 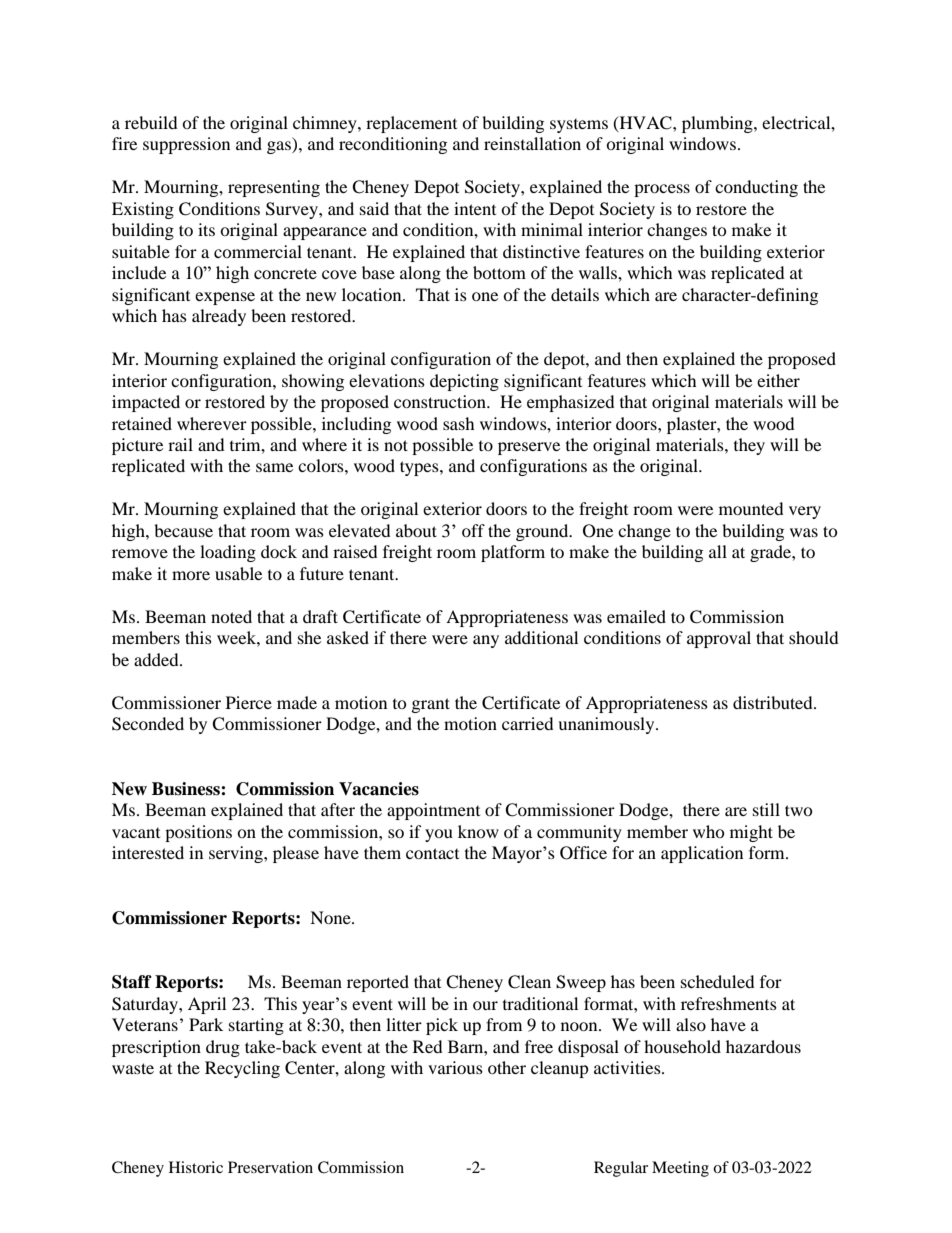 I want to click on scheduled, so click(x=717, y=981).
